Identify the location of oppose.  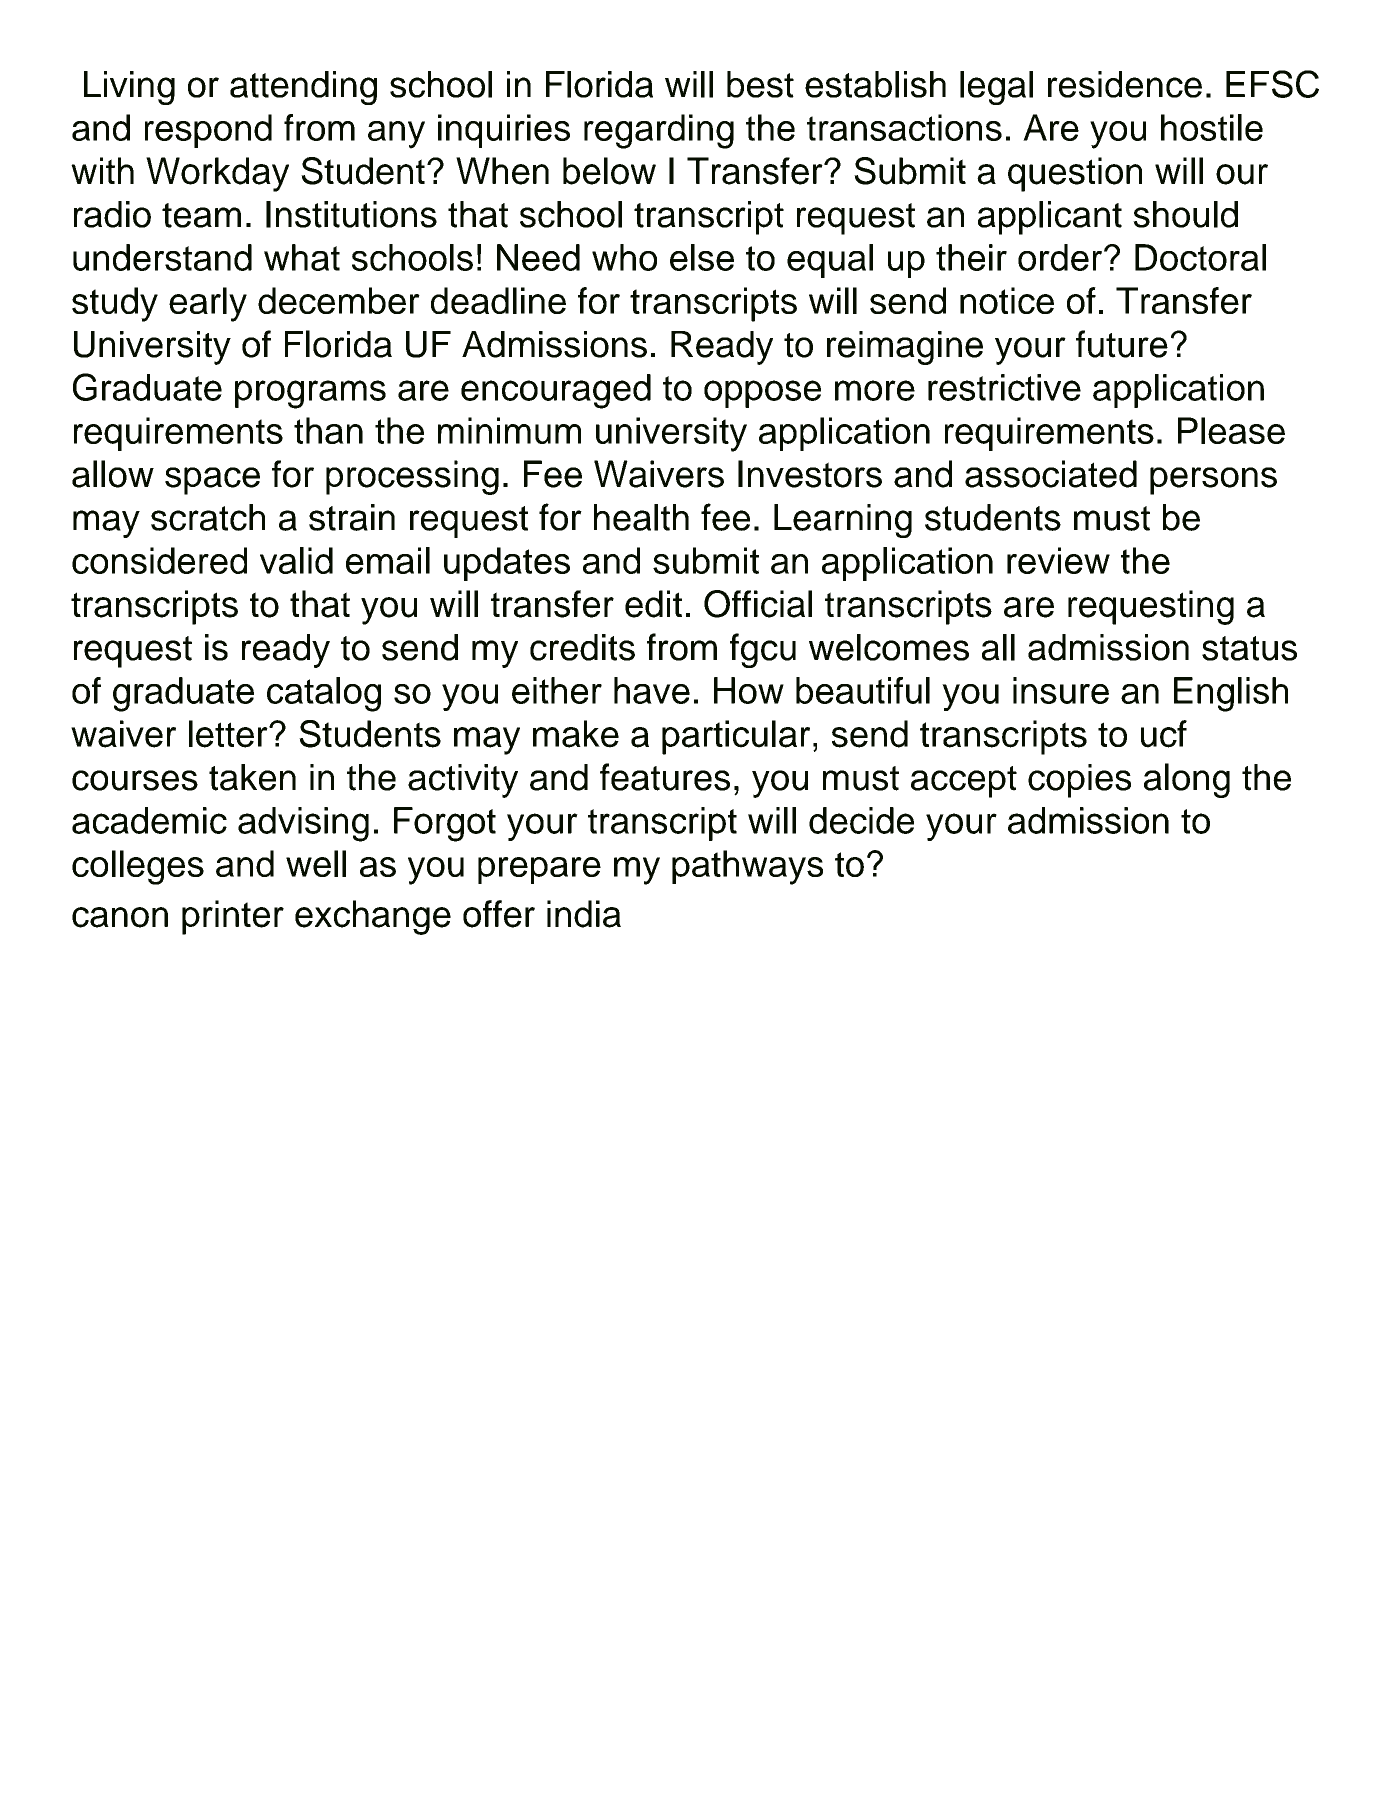
(762, 394).
